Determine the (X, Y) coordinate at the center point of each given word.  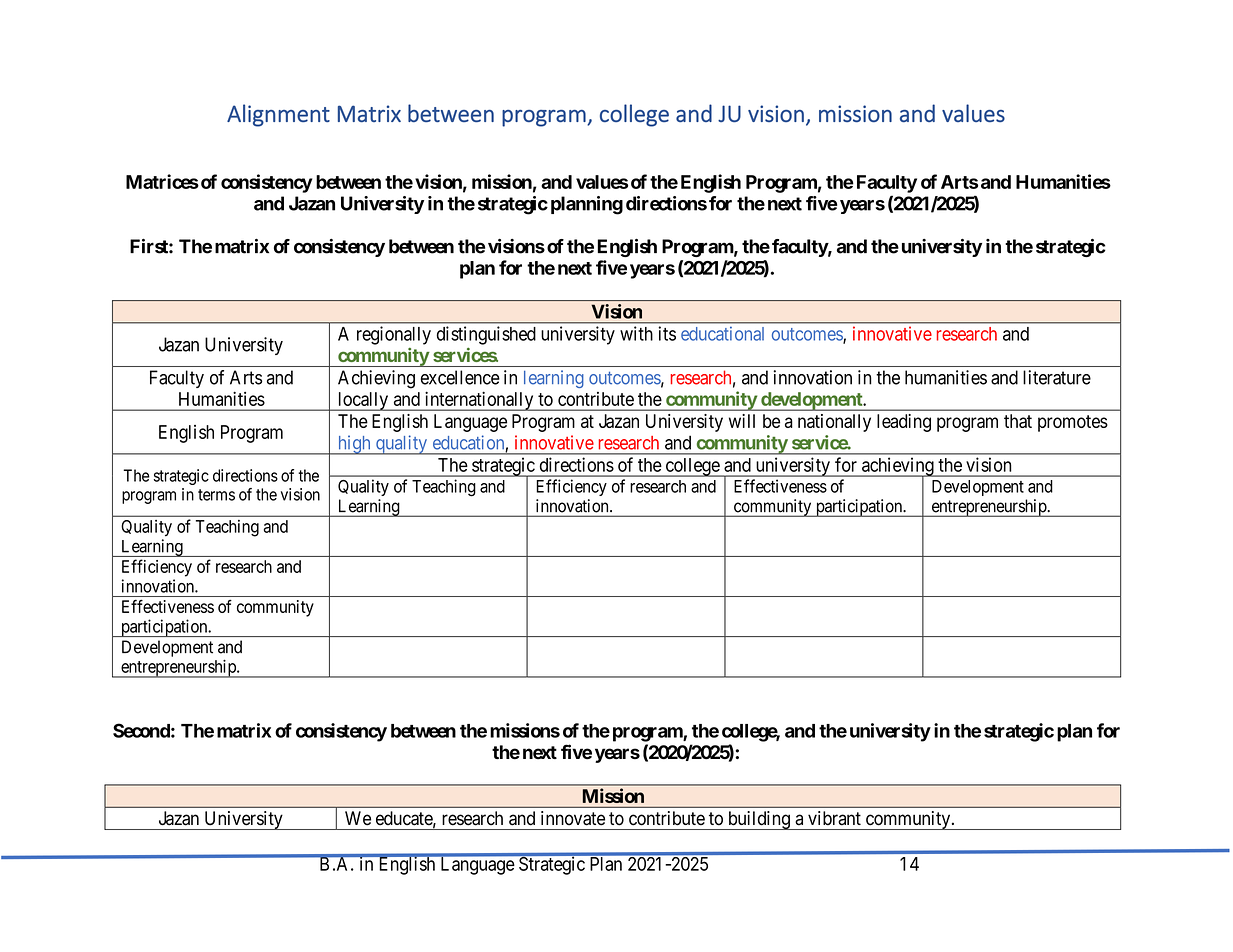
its (667, 333)
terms (216, 495)
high (354, 445)
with (636, 333)
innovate (573, 818)
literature (1057, 377)
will (742, 421)
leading (904, 423)
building (758, 820)
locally (362, 401)
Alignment (278, 115)
